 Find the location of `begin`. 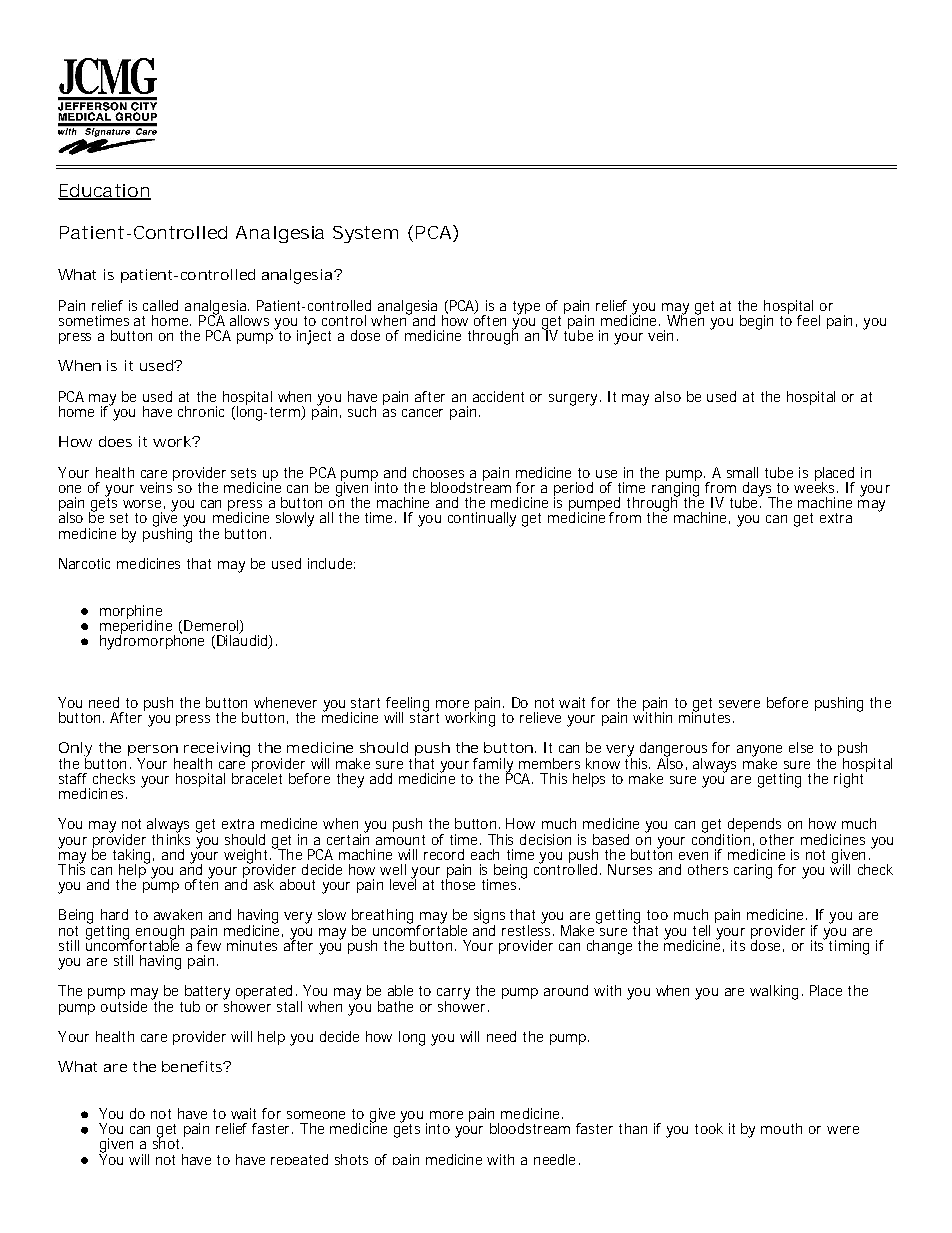

begin is located at coordinates (756, 322).
